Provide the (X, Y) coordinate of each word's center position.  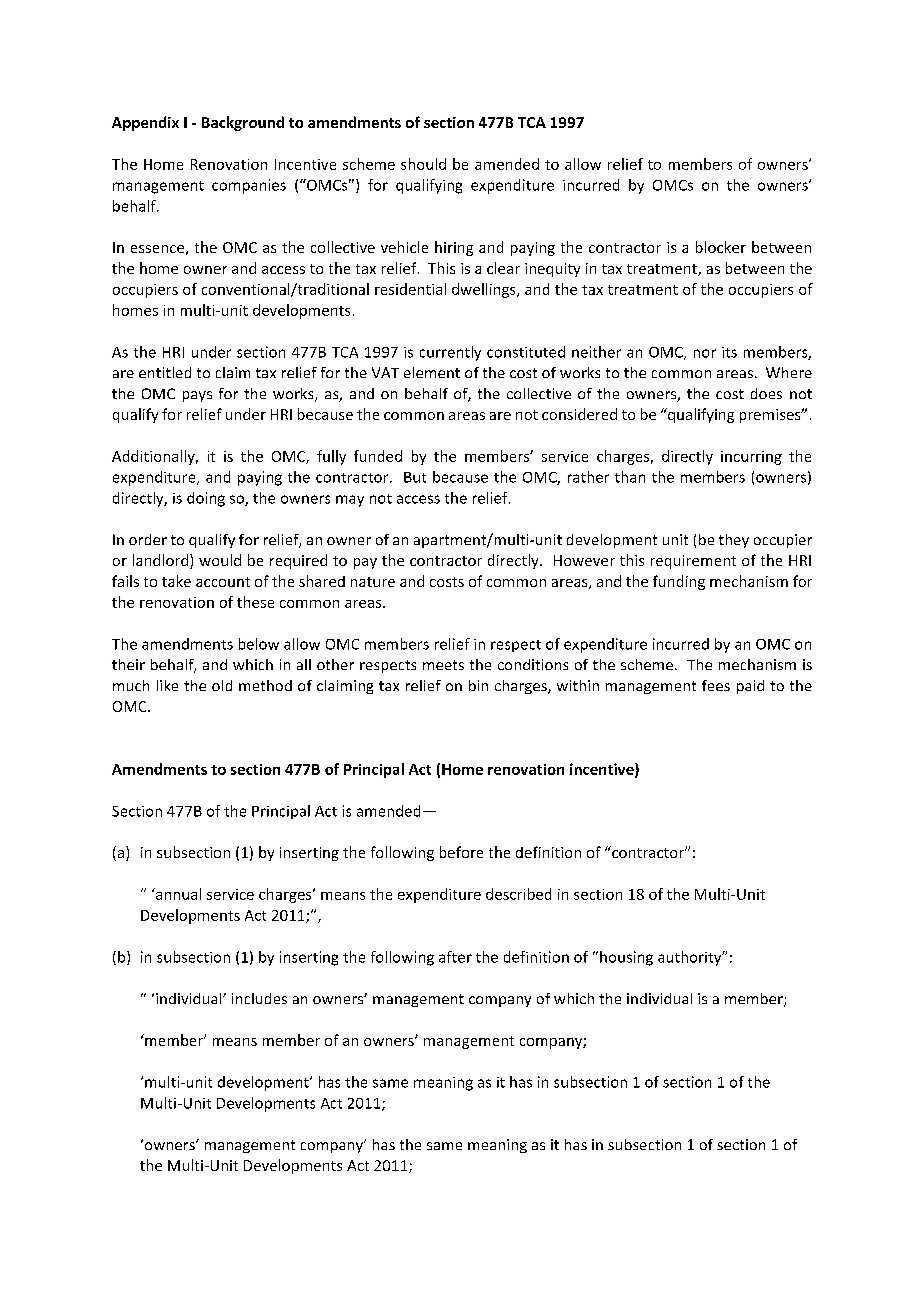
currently (450, 353)
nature (373, 582)
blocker (721, 247)
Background (243, 123)
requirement (693, 562)
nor (705, 353)
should (423, 164)
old (222, 685)
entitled (165, 372)
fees (716, 685)
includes (259, 998)
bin (478, 685)
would (220, 560)
